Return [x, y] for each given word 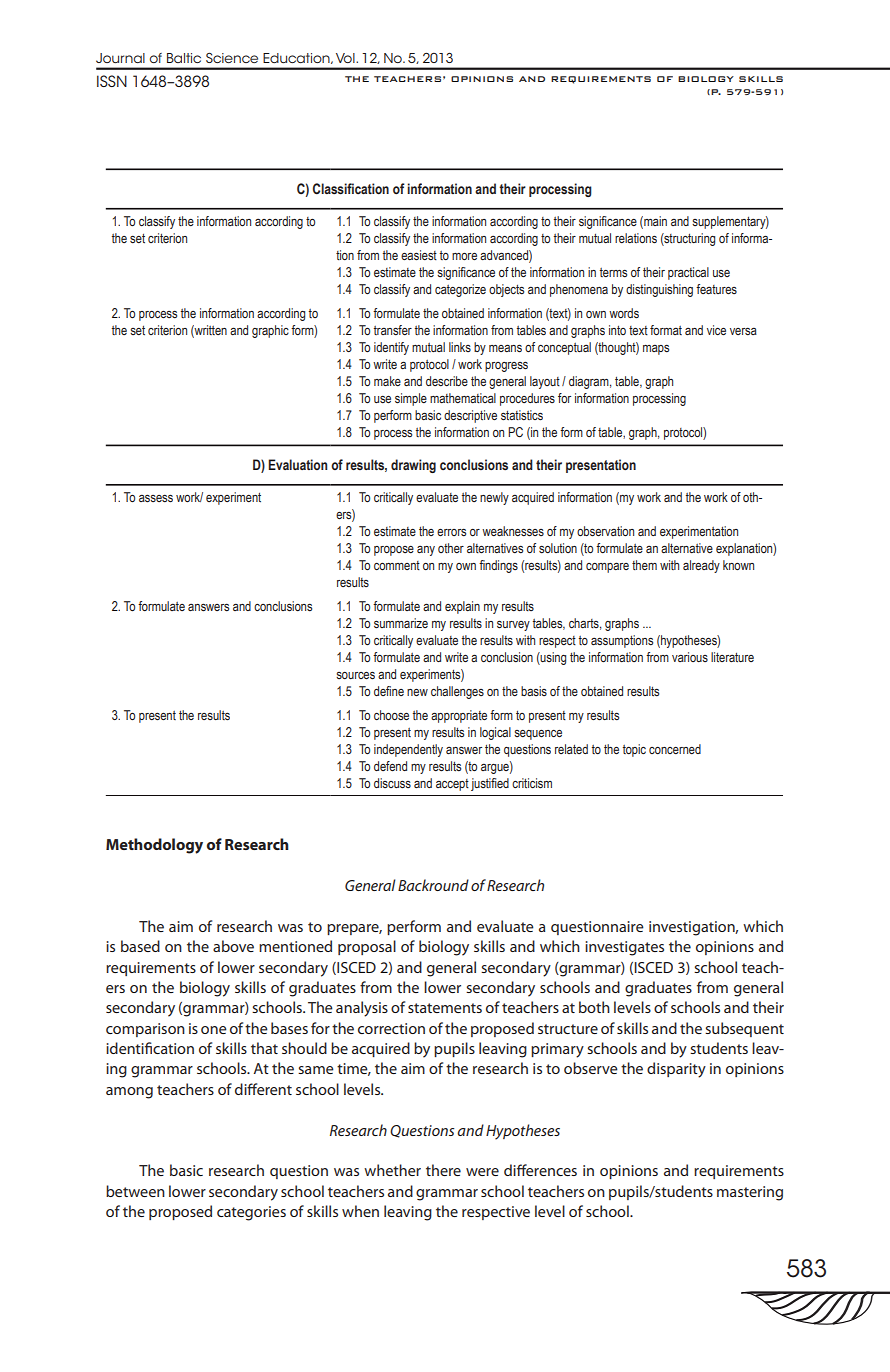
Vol [346, 58]
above [233, 946]
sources [355, 676]
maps [656, 350]
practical [688, 273]
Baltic [184, 58]
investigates [624, 948]
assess [156, 499]
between [135, 1191]
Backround [433, 885]
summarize [401, 623]
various [690, 657]
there [443, 1170]
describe [447, 381]
